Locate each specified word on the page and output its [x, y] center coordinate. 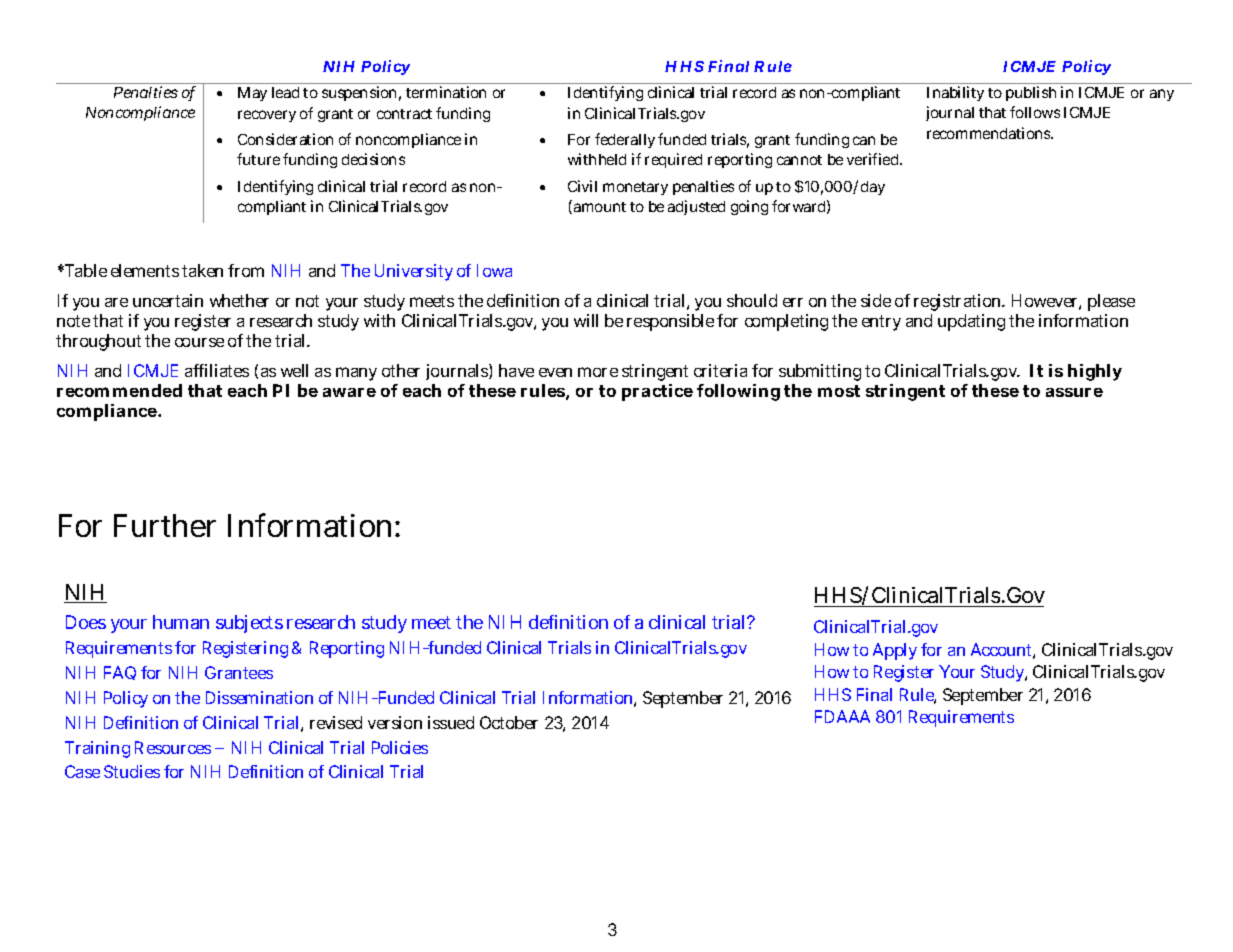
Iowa [494, 270]
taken [202, 270]
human [181, 622]
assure [1074, 392]
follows [1035, 112]
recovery [267, 116]
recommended [119, 390]
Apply [895, 651]
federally [625, 140]
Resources [173, 747]
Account [1003, 651]
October [509, 722]
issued [451, 722]
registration [959, 302]
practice [657, 392]
